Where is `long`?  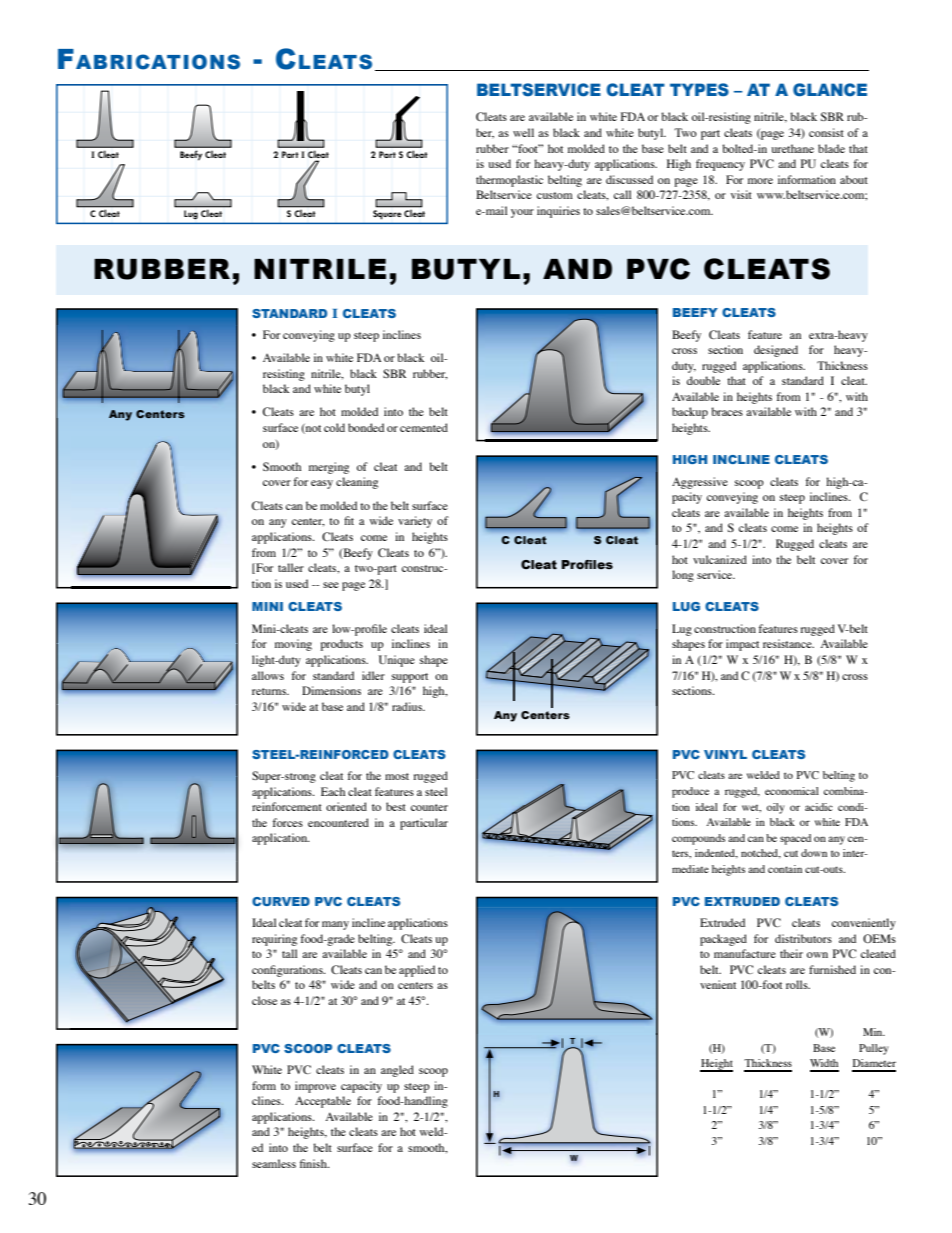
long is located at coordinates (683, 576).
